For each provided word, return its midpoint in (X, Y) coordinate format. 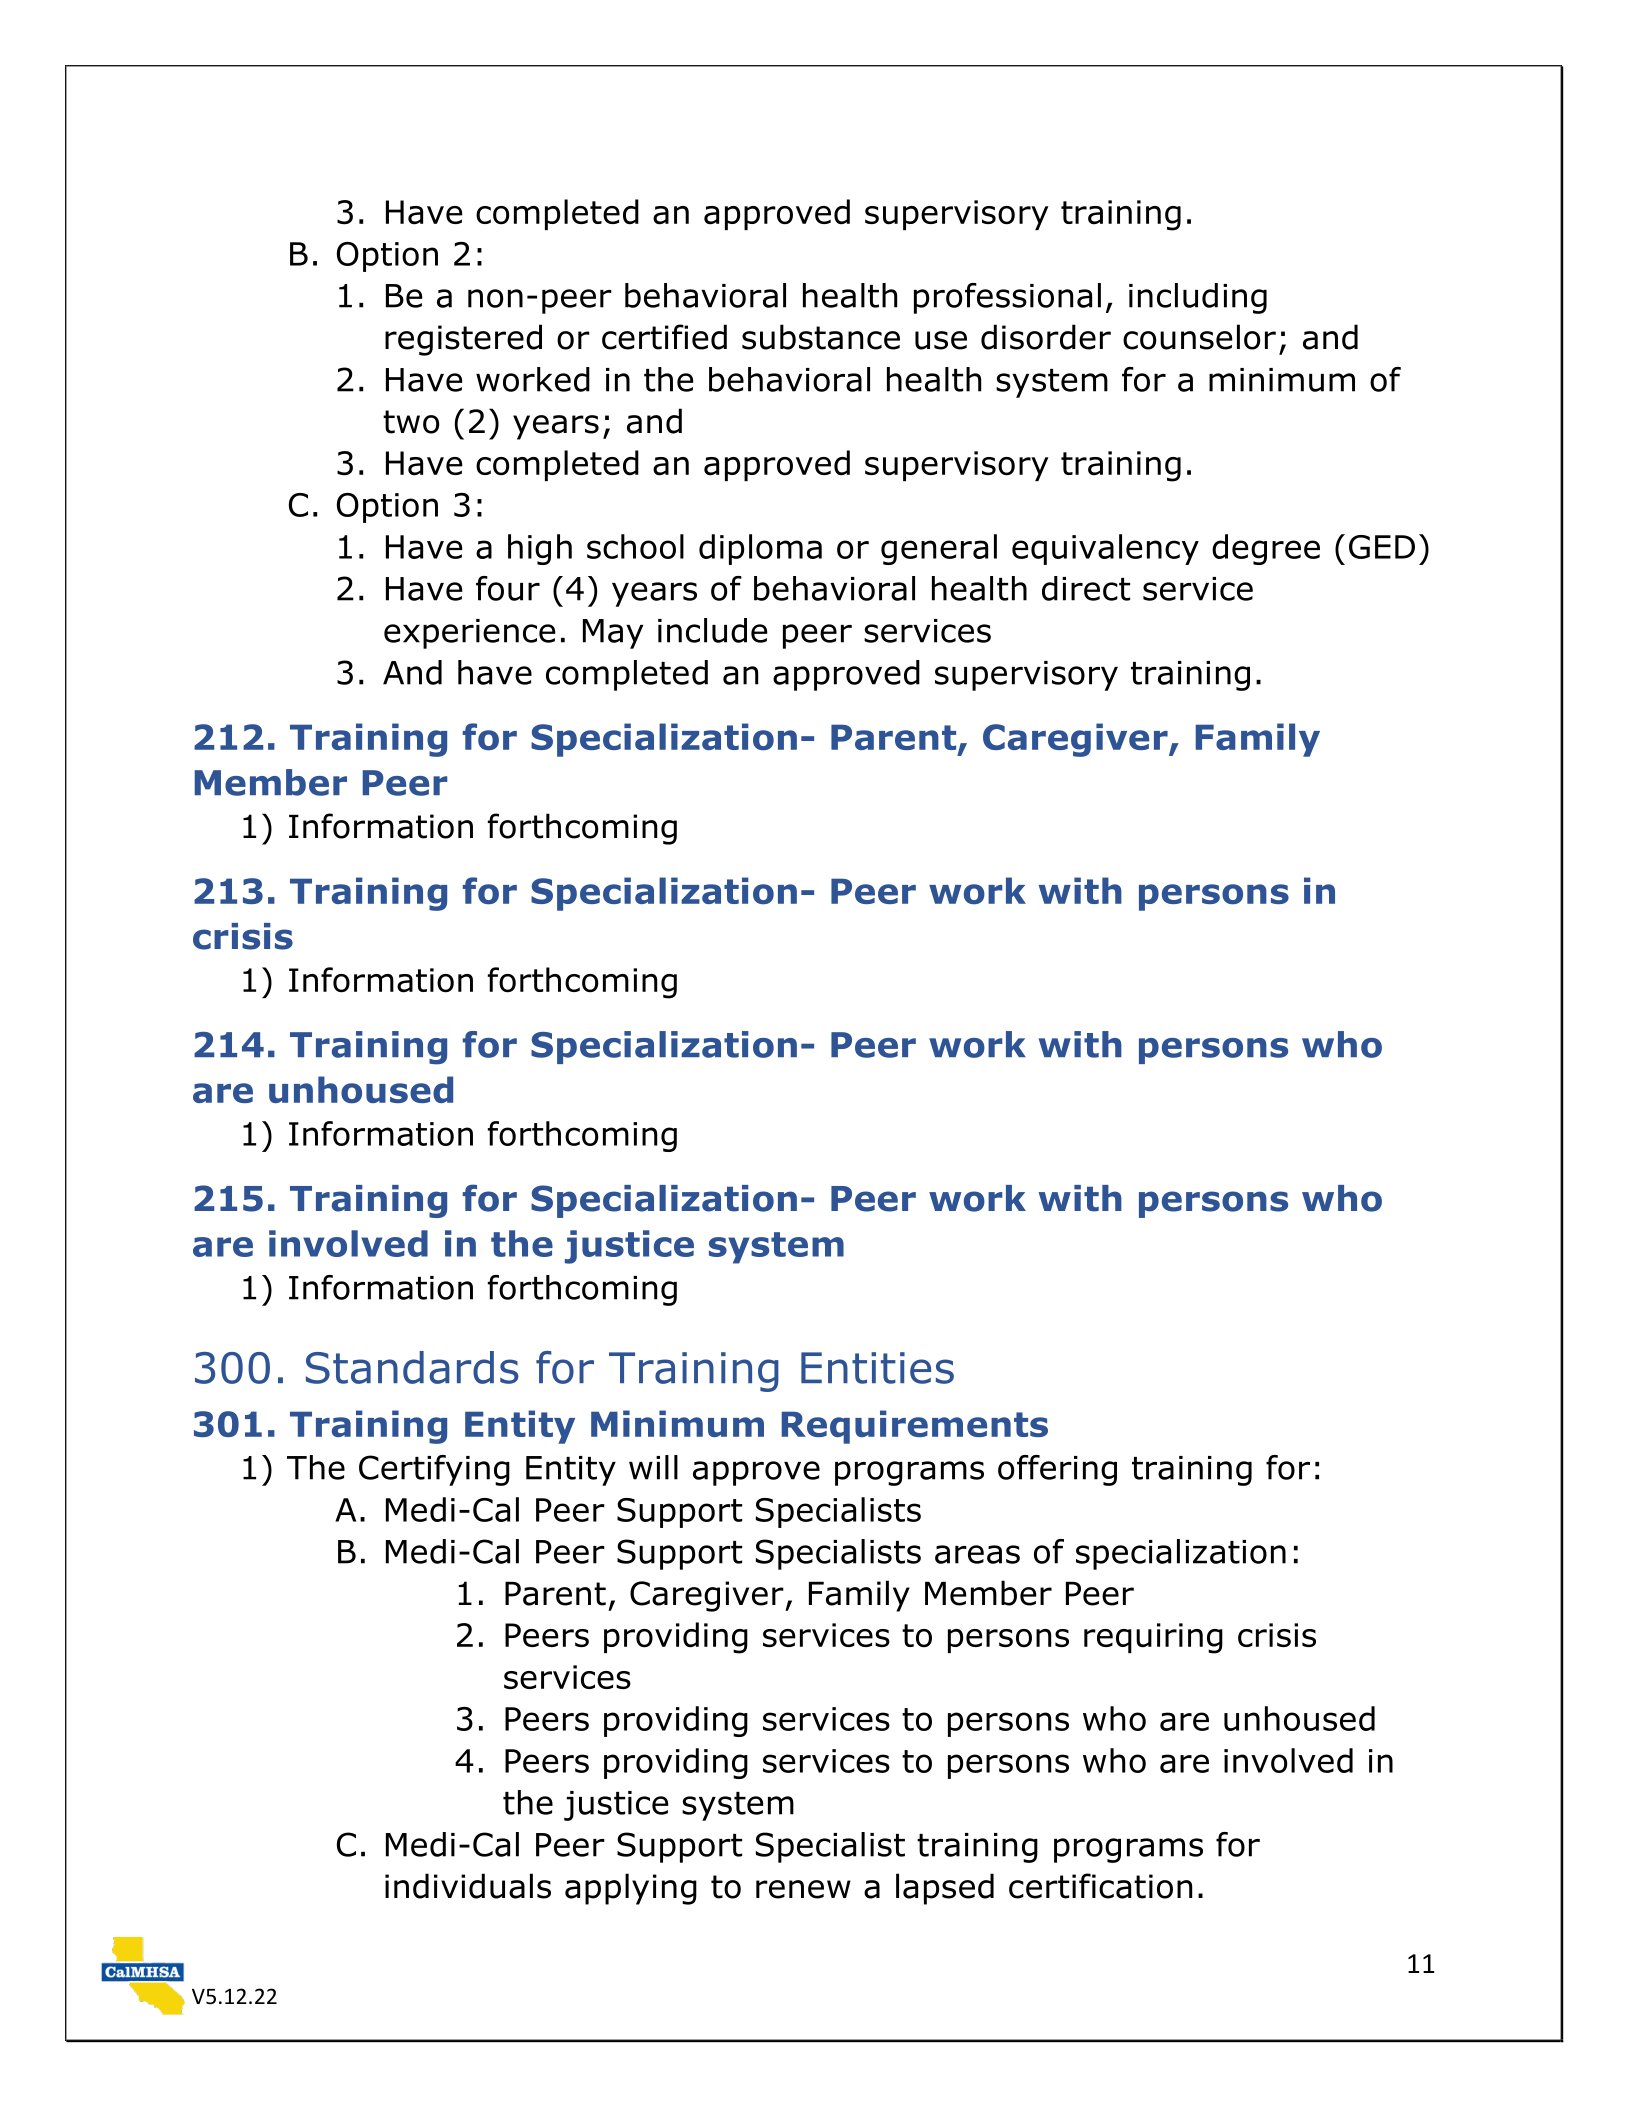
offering (1057, 1470)
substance (821, 337)
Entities (877, 1368)
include (713, 630)
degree (1266, 549)
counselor (1199, 337)
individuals (468, 1886)
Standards (412, 1367)
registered (463, 340)
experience (470, 634)
